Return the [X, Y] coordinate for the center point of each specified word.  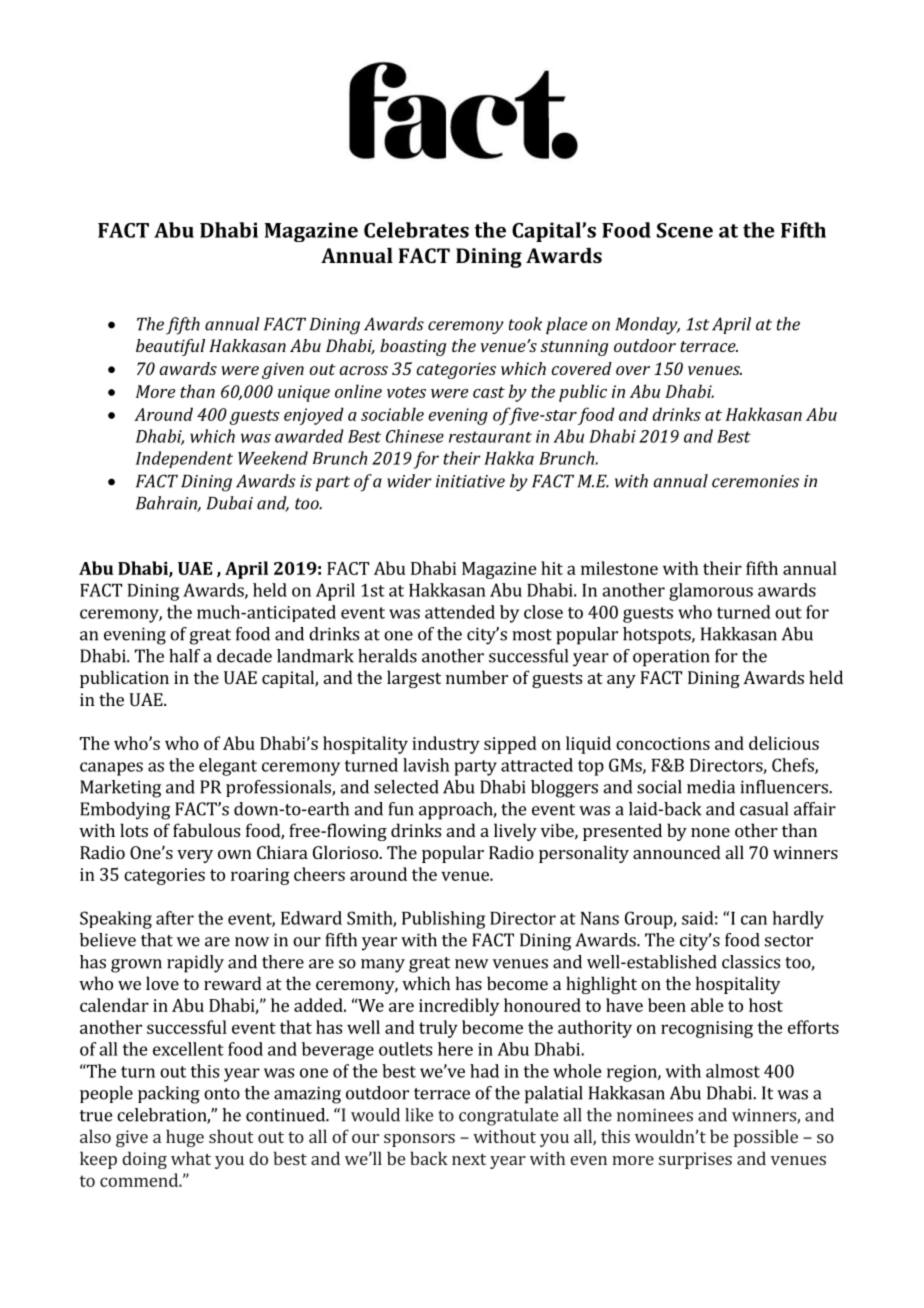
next [469, 1159]
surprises [695, 1160]
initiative [470, 481]
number [477, 677]
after [175, 918]
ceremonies [755, 481]
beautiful [170, 347]
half [184, 656]
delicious [784, 743]
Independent [184, 459]
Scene [685, 230]
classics [751, 962]
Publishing [443, 920]
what [191, 1158]
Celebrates [416, 230]
